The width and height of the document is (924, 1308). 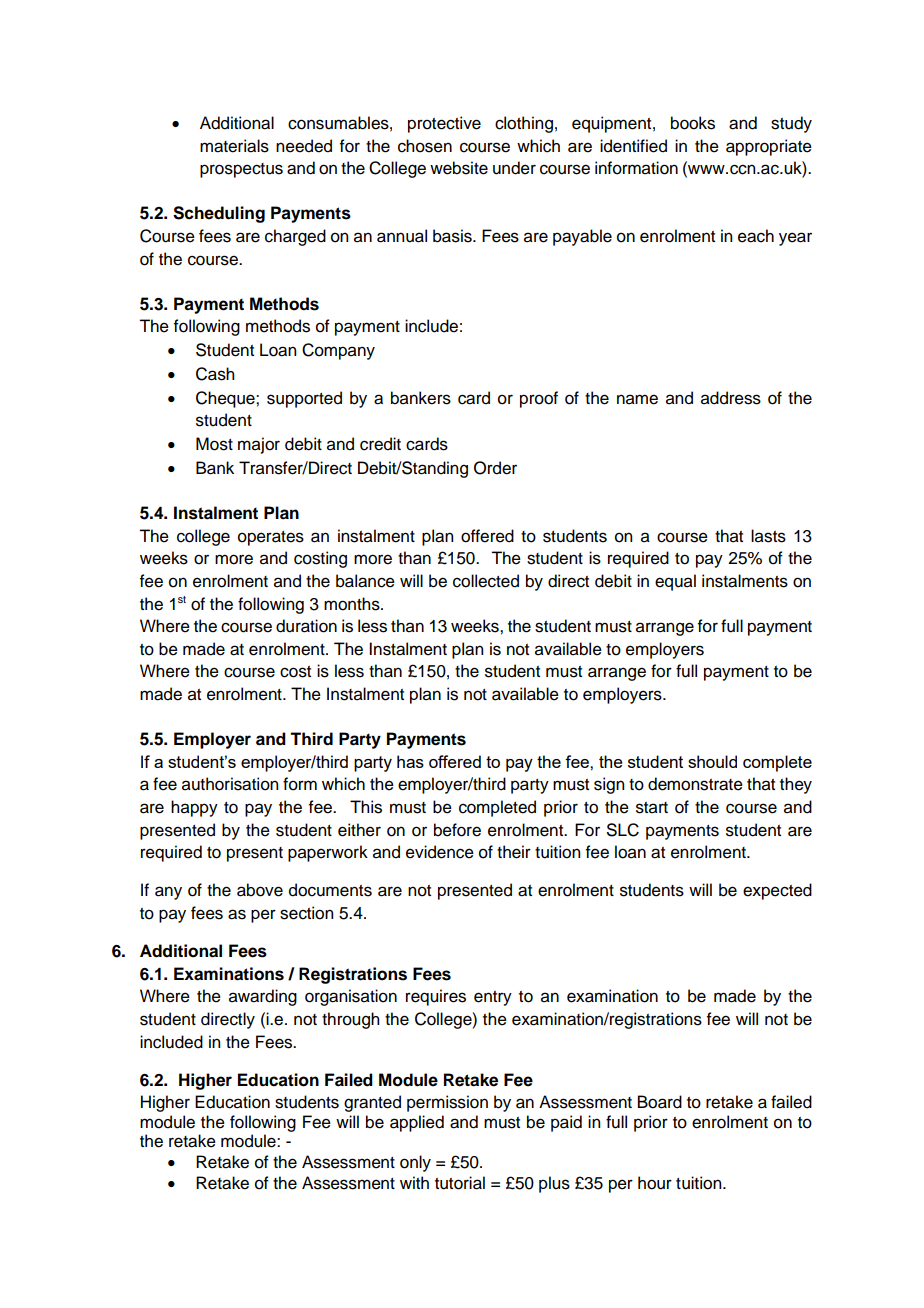 What do you see at coordinates (304, 399) in the document?
I see `supported` at bounding box center [304, 399].
